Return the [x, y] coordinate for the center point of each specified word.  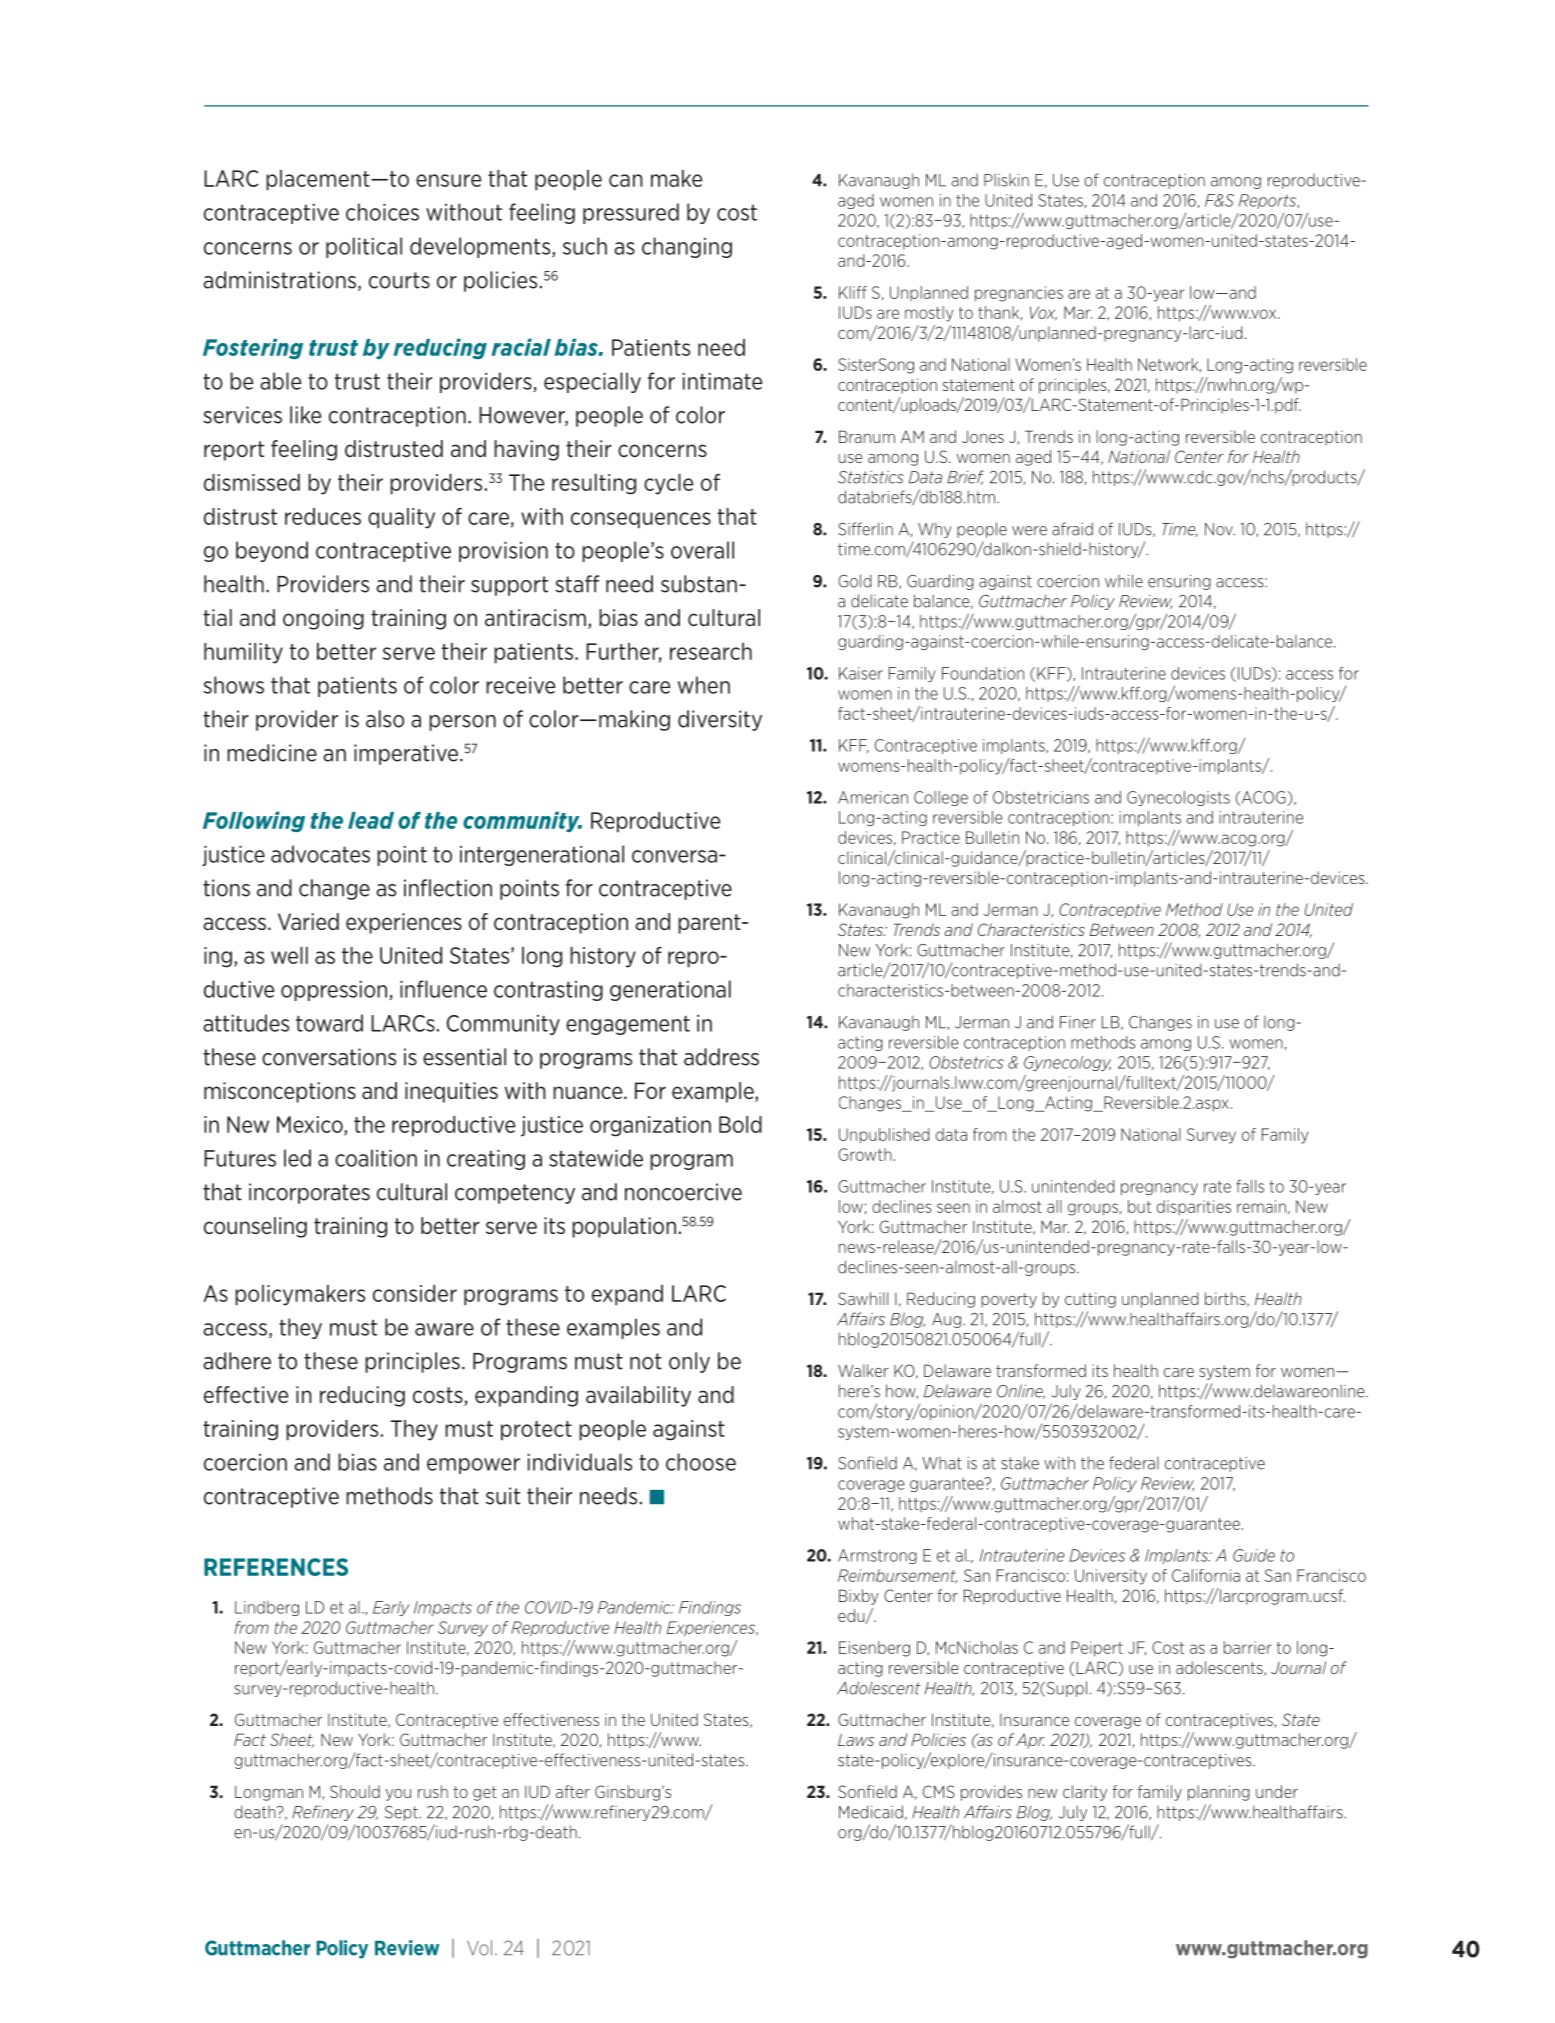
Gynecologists [1178, 798]
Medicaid [871, 1812]
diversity [720, 720]
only [689, 1362]
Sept [402, 1813]
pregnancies [1019, 294]
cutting [1090, 1300]
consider [415, 1293]
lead [371, 820]
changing [687, 247]
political [364, 247]
